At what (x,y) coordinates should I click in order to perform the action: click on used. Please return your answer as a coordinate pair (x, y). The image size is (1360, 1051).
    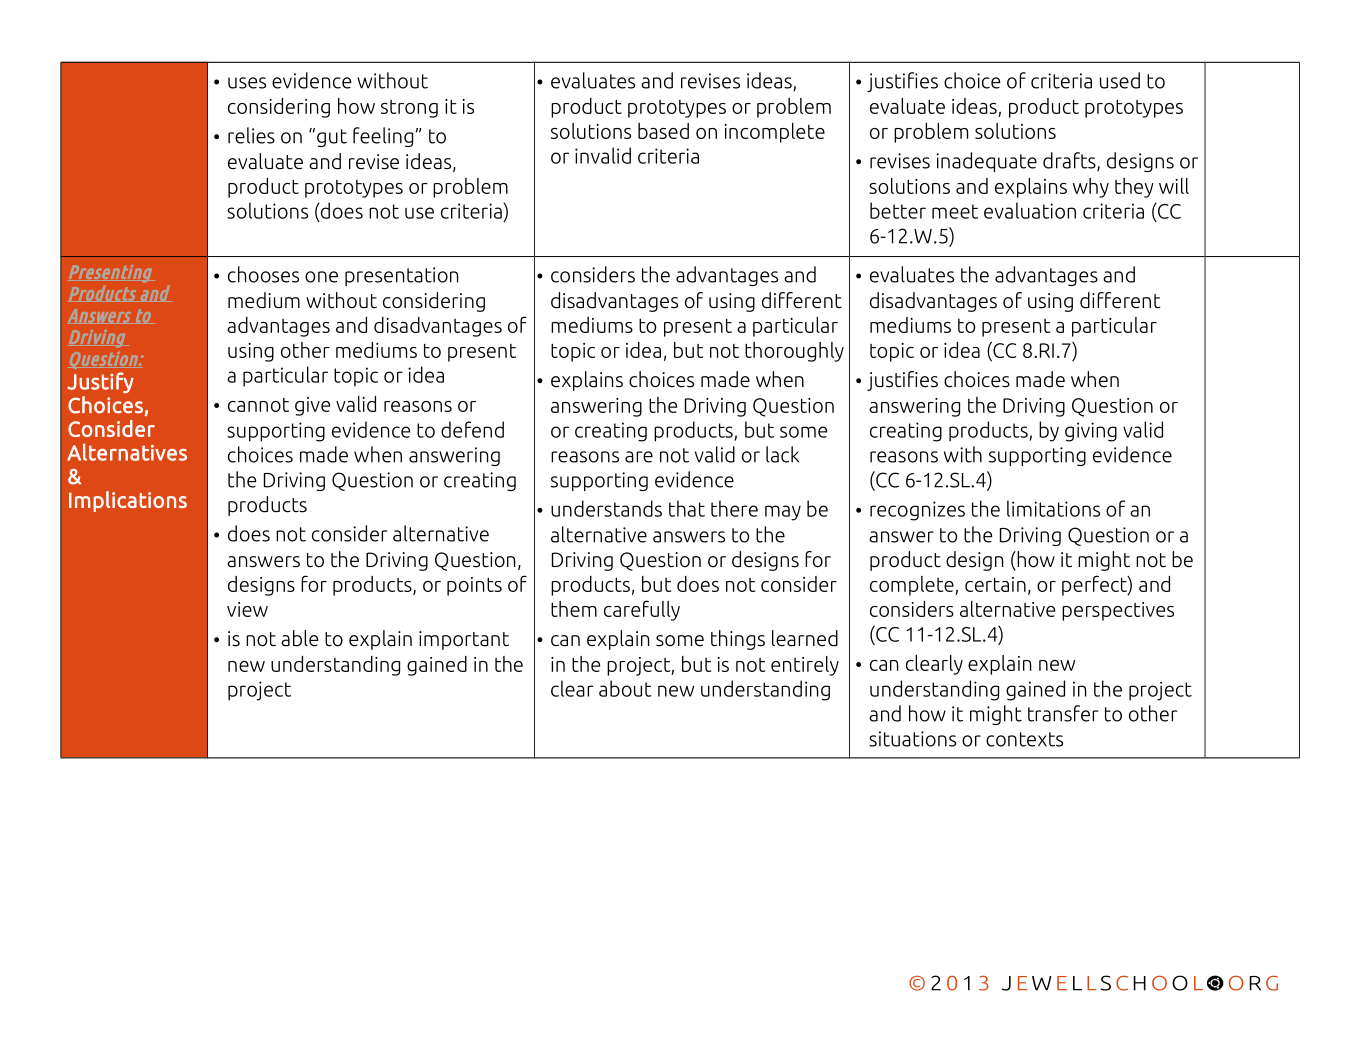
    Looking at the image, I should click on (1120, 80).
